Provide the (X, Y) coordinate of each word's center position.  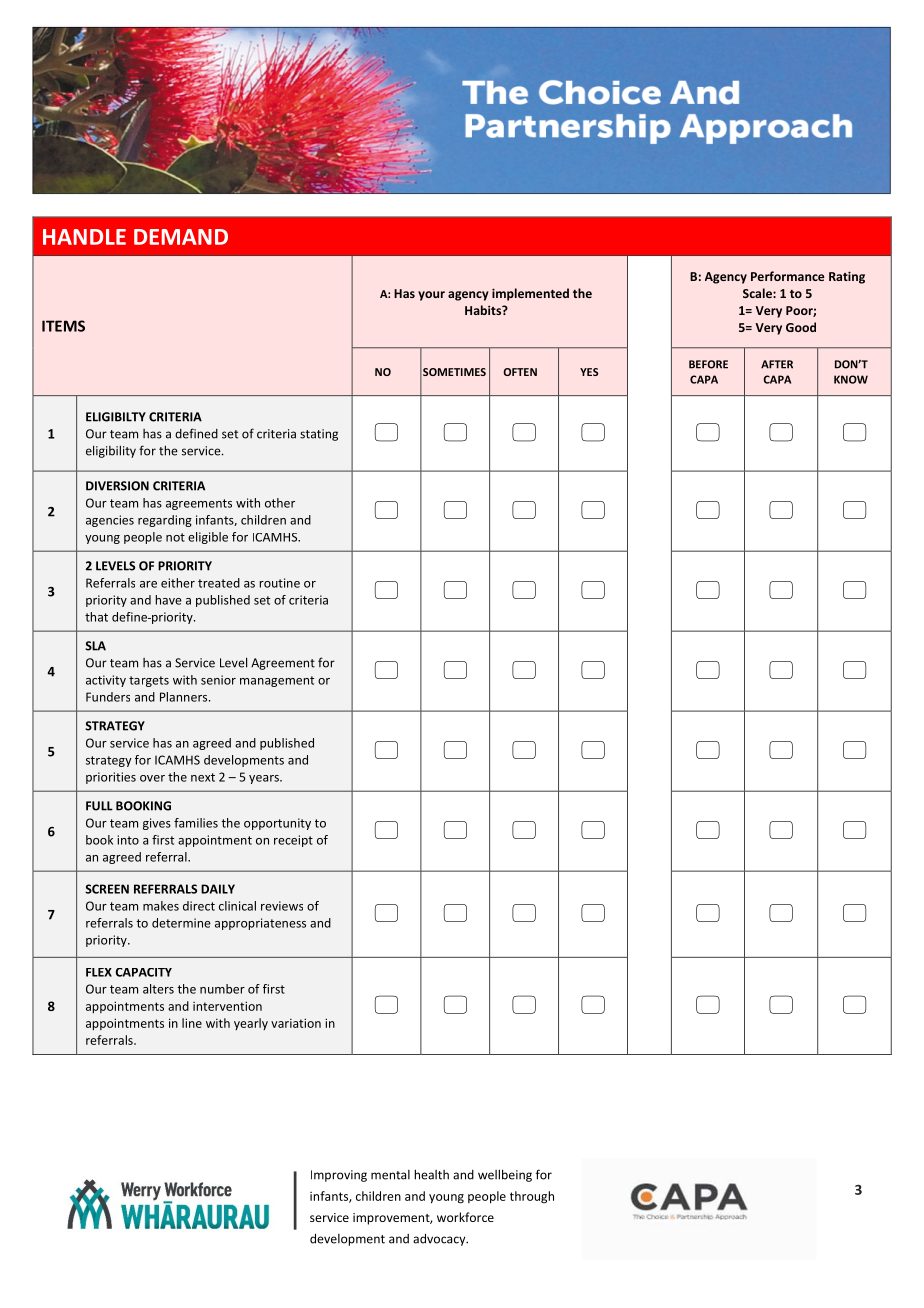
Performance (787, 276)
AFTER (777, 364)
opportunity (277, 824)
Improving (339, 1176)
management (277, 681)
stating (319, 435)
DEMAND (181, 237)
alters (158, 989)
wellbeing (505, 1175)
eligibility (111, 451)
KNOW (851, 379)
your (431, 296)
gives (157, 824)
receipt (293, 841)
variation (296, 1023)
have (168, 600)
